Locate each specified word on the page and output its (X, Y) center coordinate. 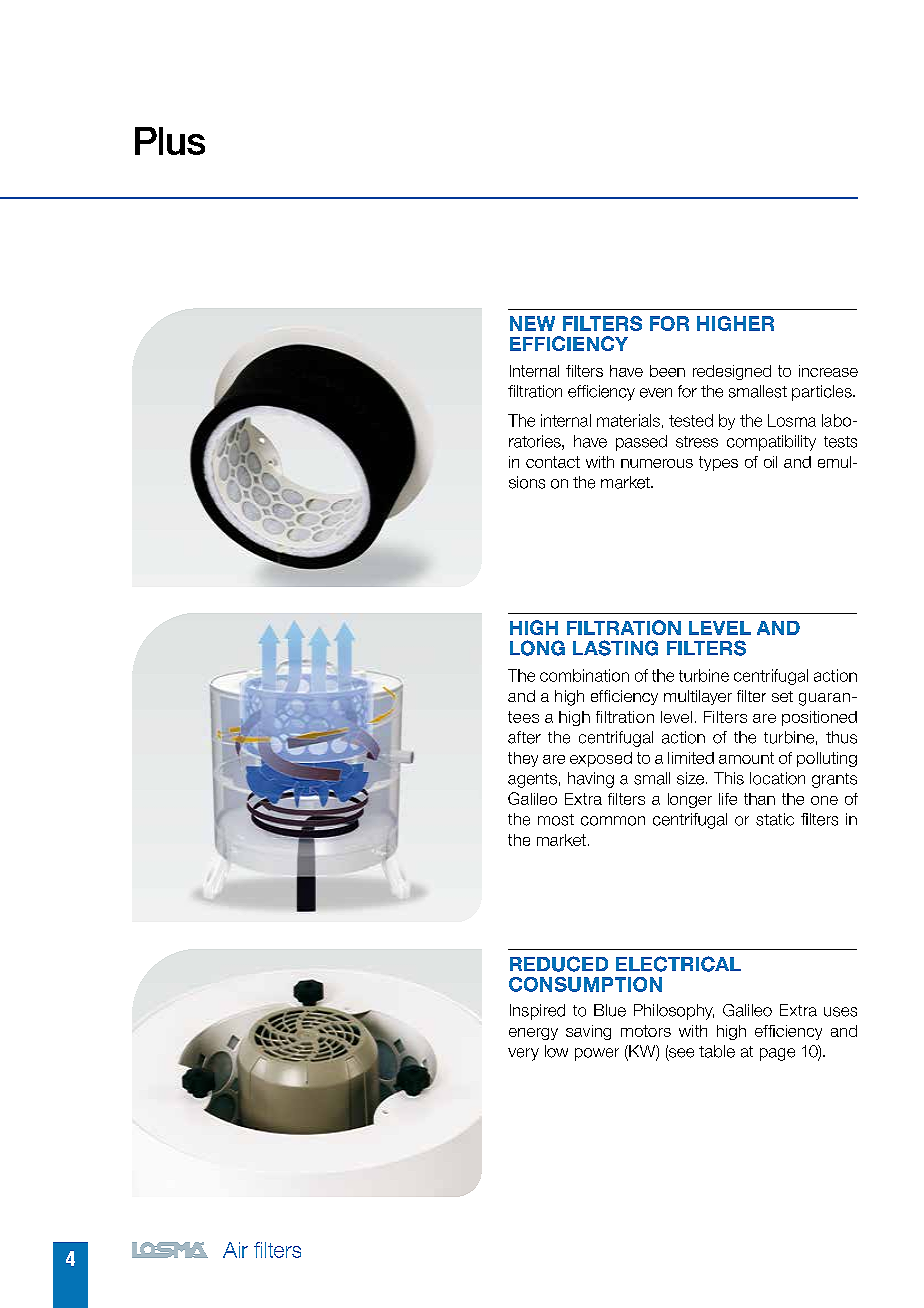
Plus (170, 141)
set (782, 696)
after (524, 737)
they (523, 759)
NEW (532, 323)
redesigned (732, 372)
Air (235, 1250)
